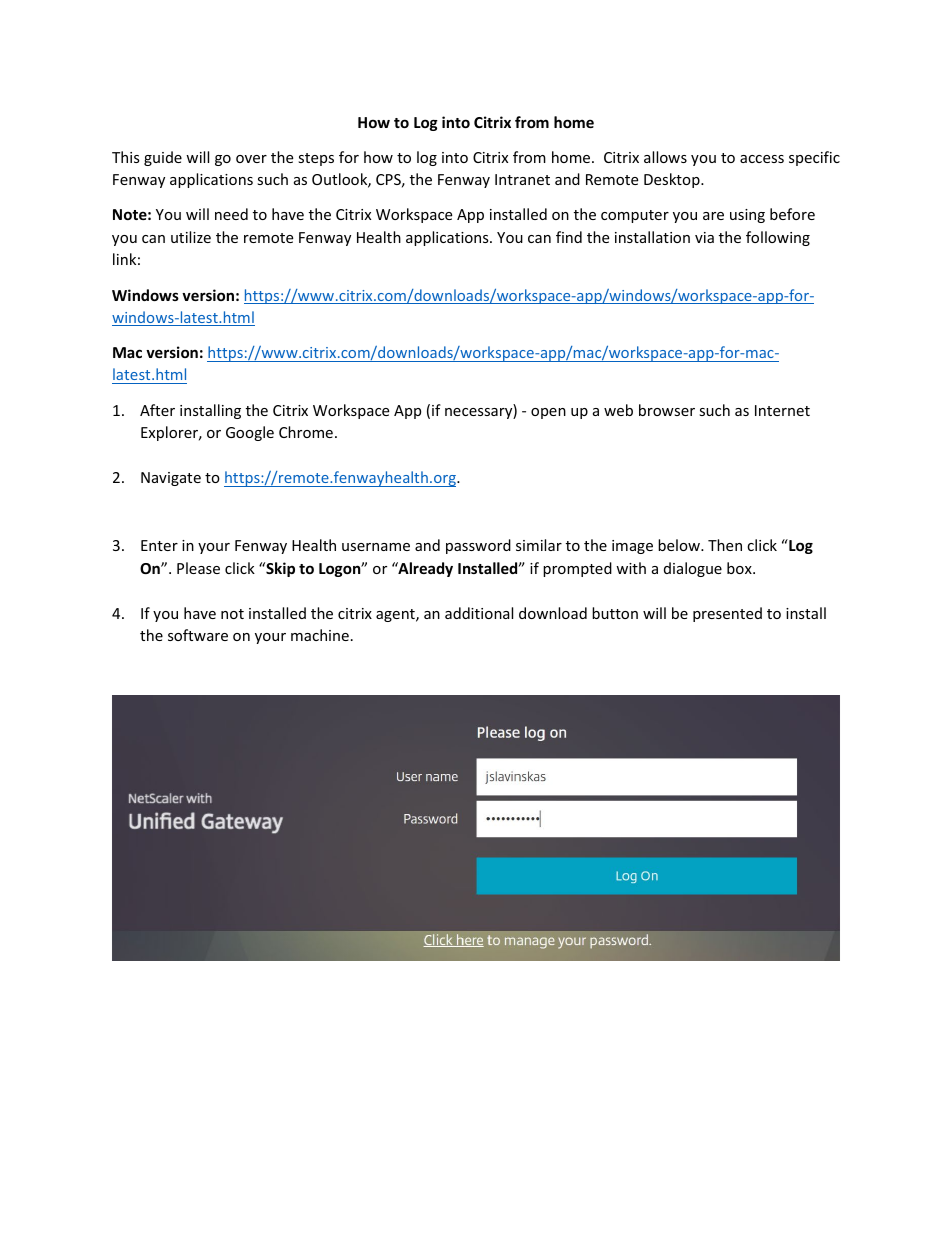 The width and height of the image is (952, 1233). What do you see at coordinates (198, 635) in the image?
I see `software` at bounding box center [198, 635].
